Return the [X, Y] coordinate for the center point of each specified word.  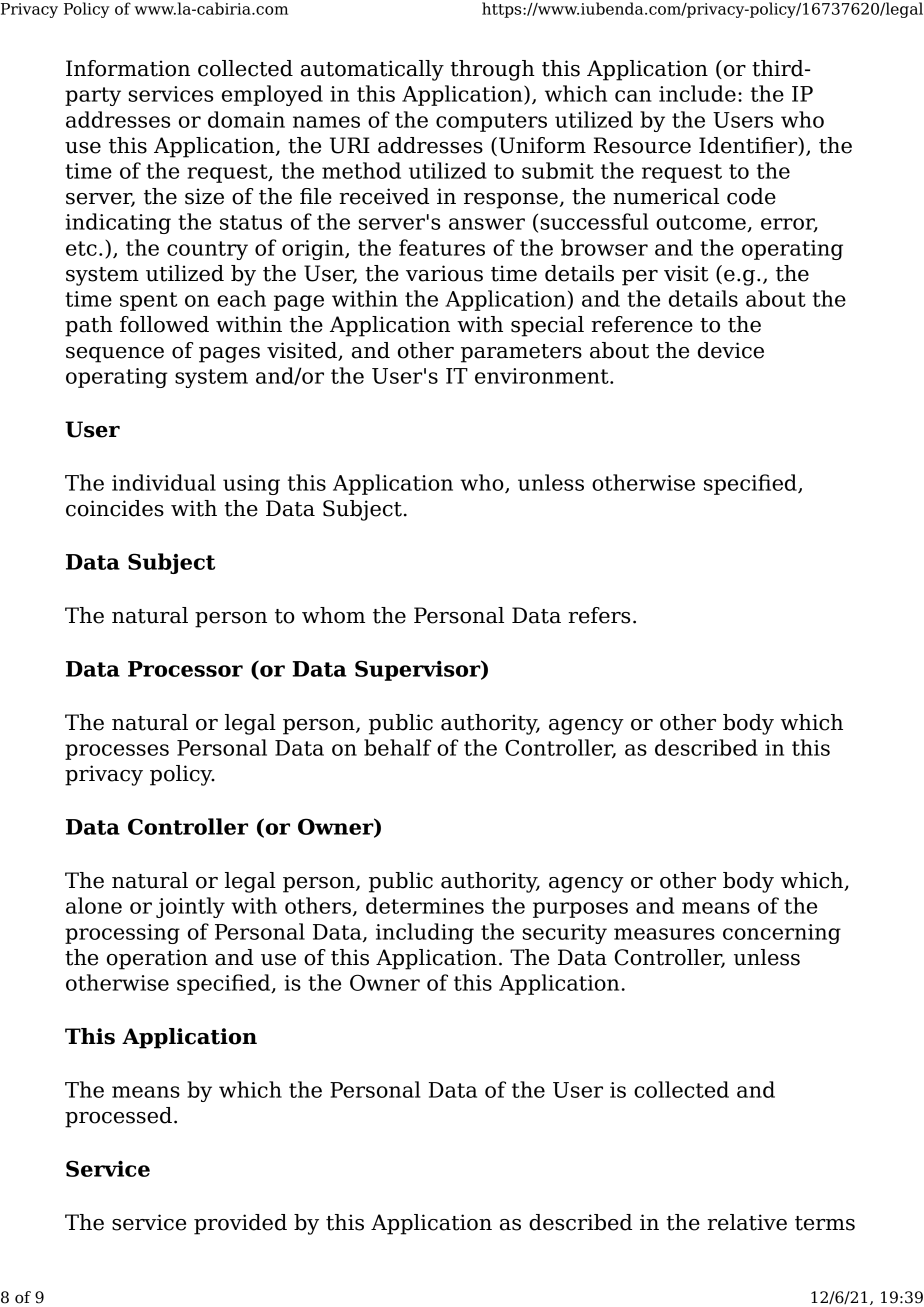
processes [117, 752]
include [697, 93]
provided [240, 1224]
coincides [115, 508]
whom [333, 615]
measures [664, 934]
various [444, 273]
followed [164, 324]
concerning [782, 934]
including [425, 933]
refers [599, 615]
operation [157, 959]
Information [128, 68]
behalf [397, 747]
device [731, 350]
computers [491, 122]
